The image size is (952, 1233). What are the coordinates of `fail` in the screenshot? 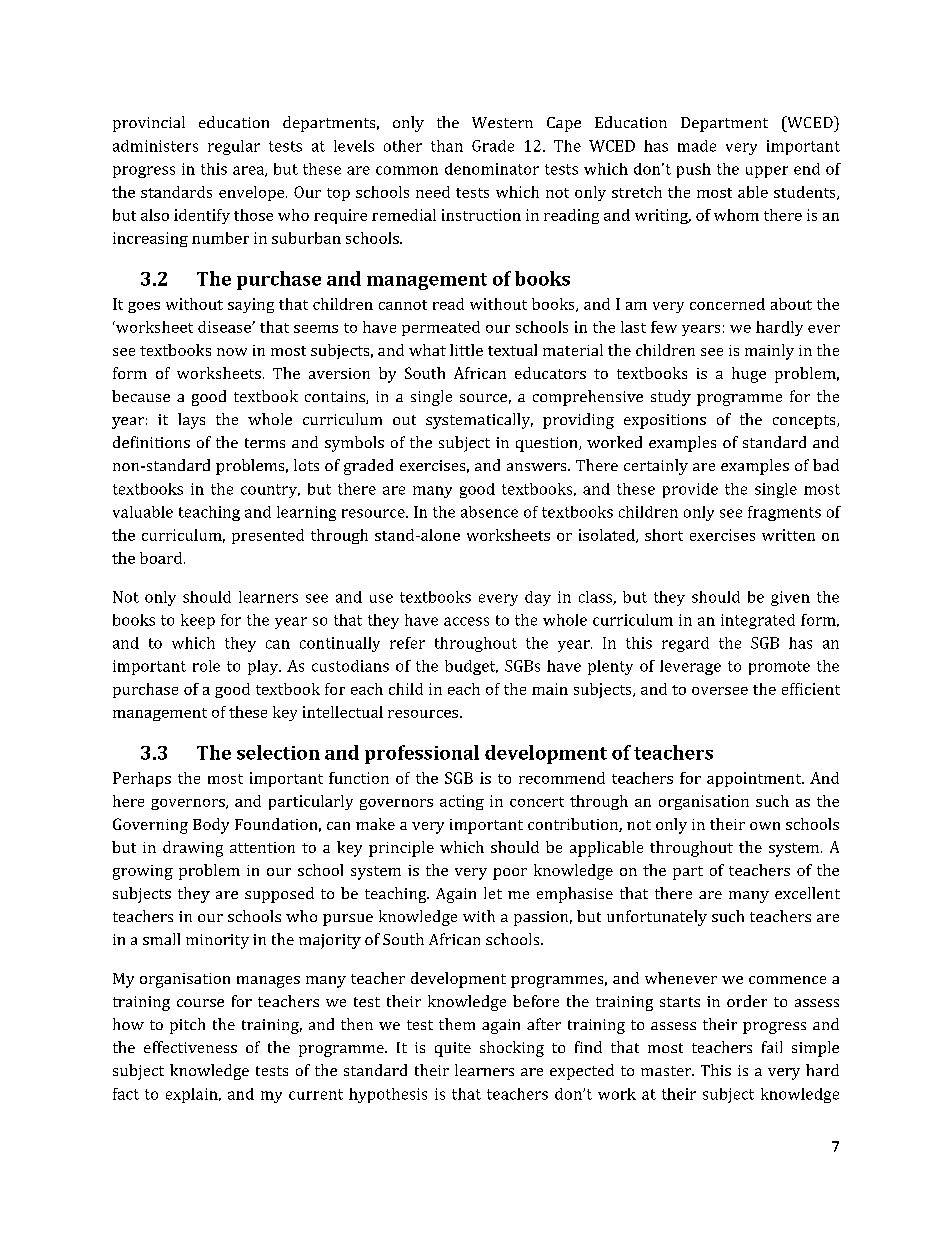 It's located at (772, 1047).
